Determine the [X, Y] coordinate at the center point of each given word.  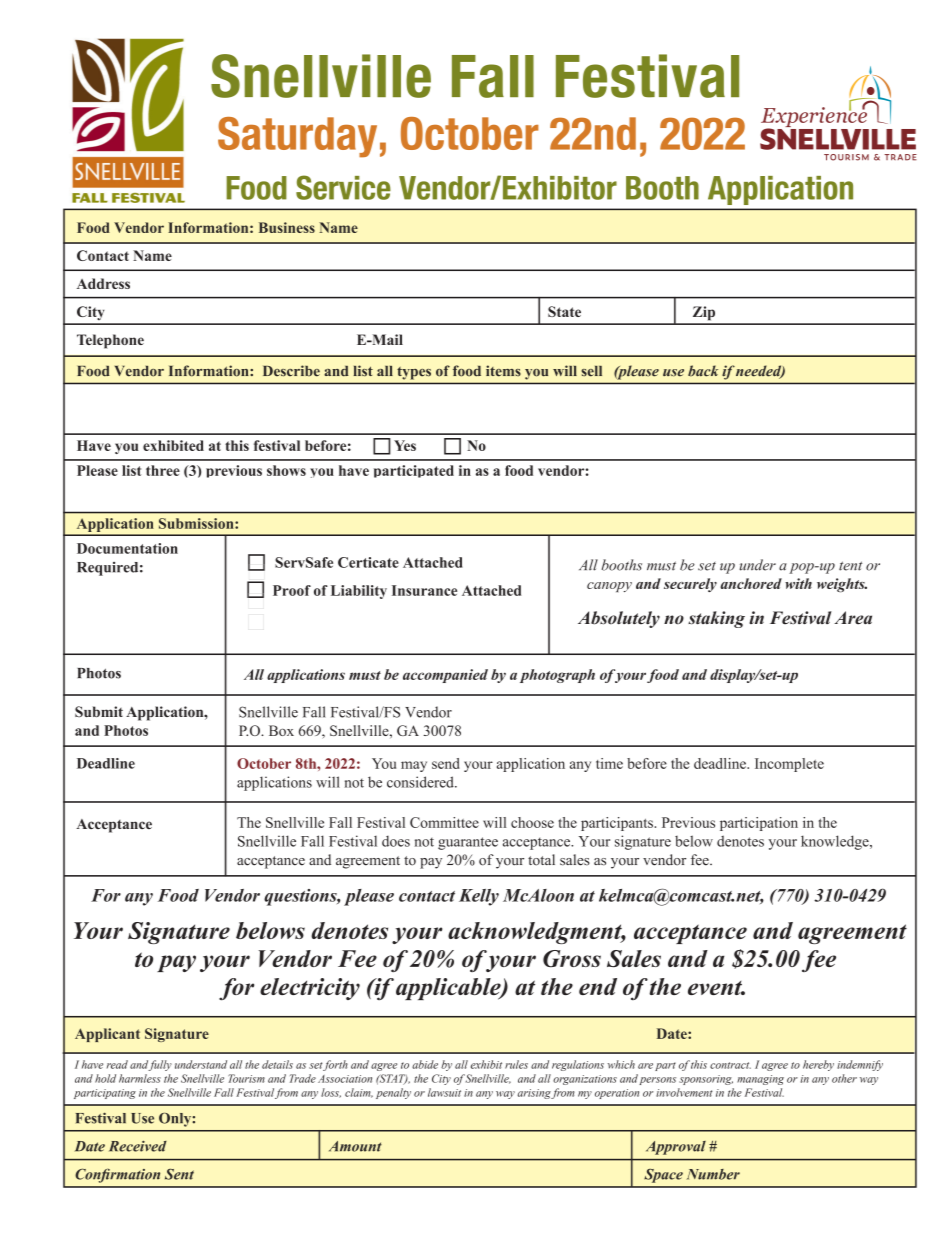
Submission [197, 523]
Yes [405, 445]
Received [138, 1146]
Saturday [297, 137]
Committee [444, 822]
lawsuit [444, 1092]
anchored [751, 583]
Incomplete [789, 765]
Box [281, 730]
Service [343, 187]
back [703, 371]
